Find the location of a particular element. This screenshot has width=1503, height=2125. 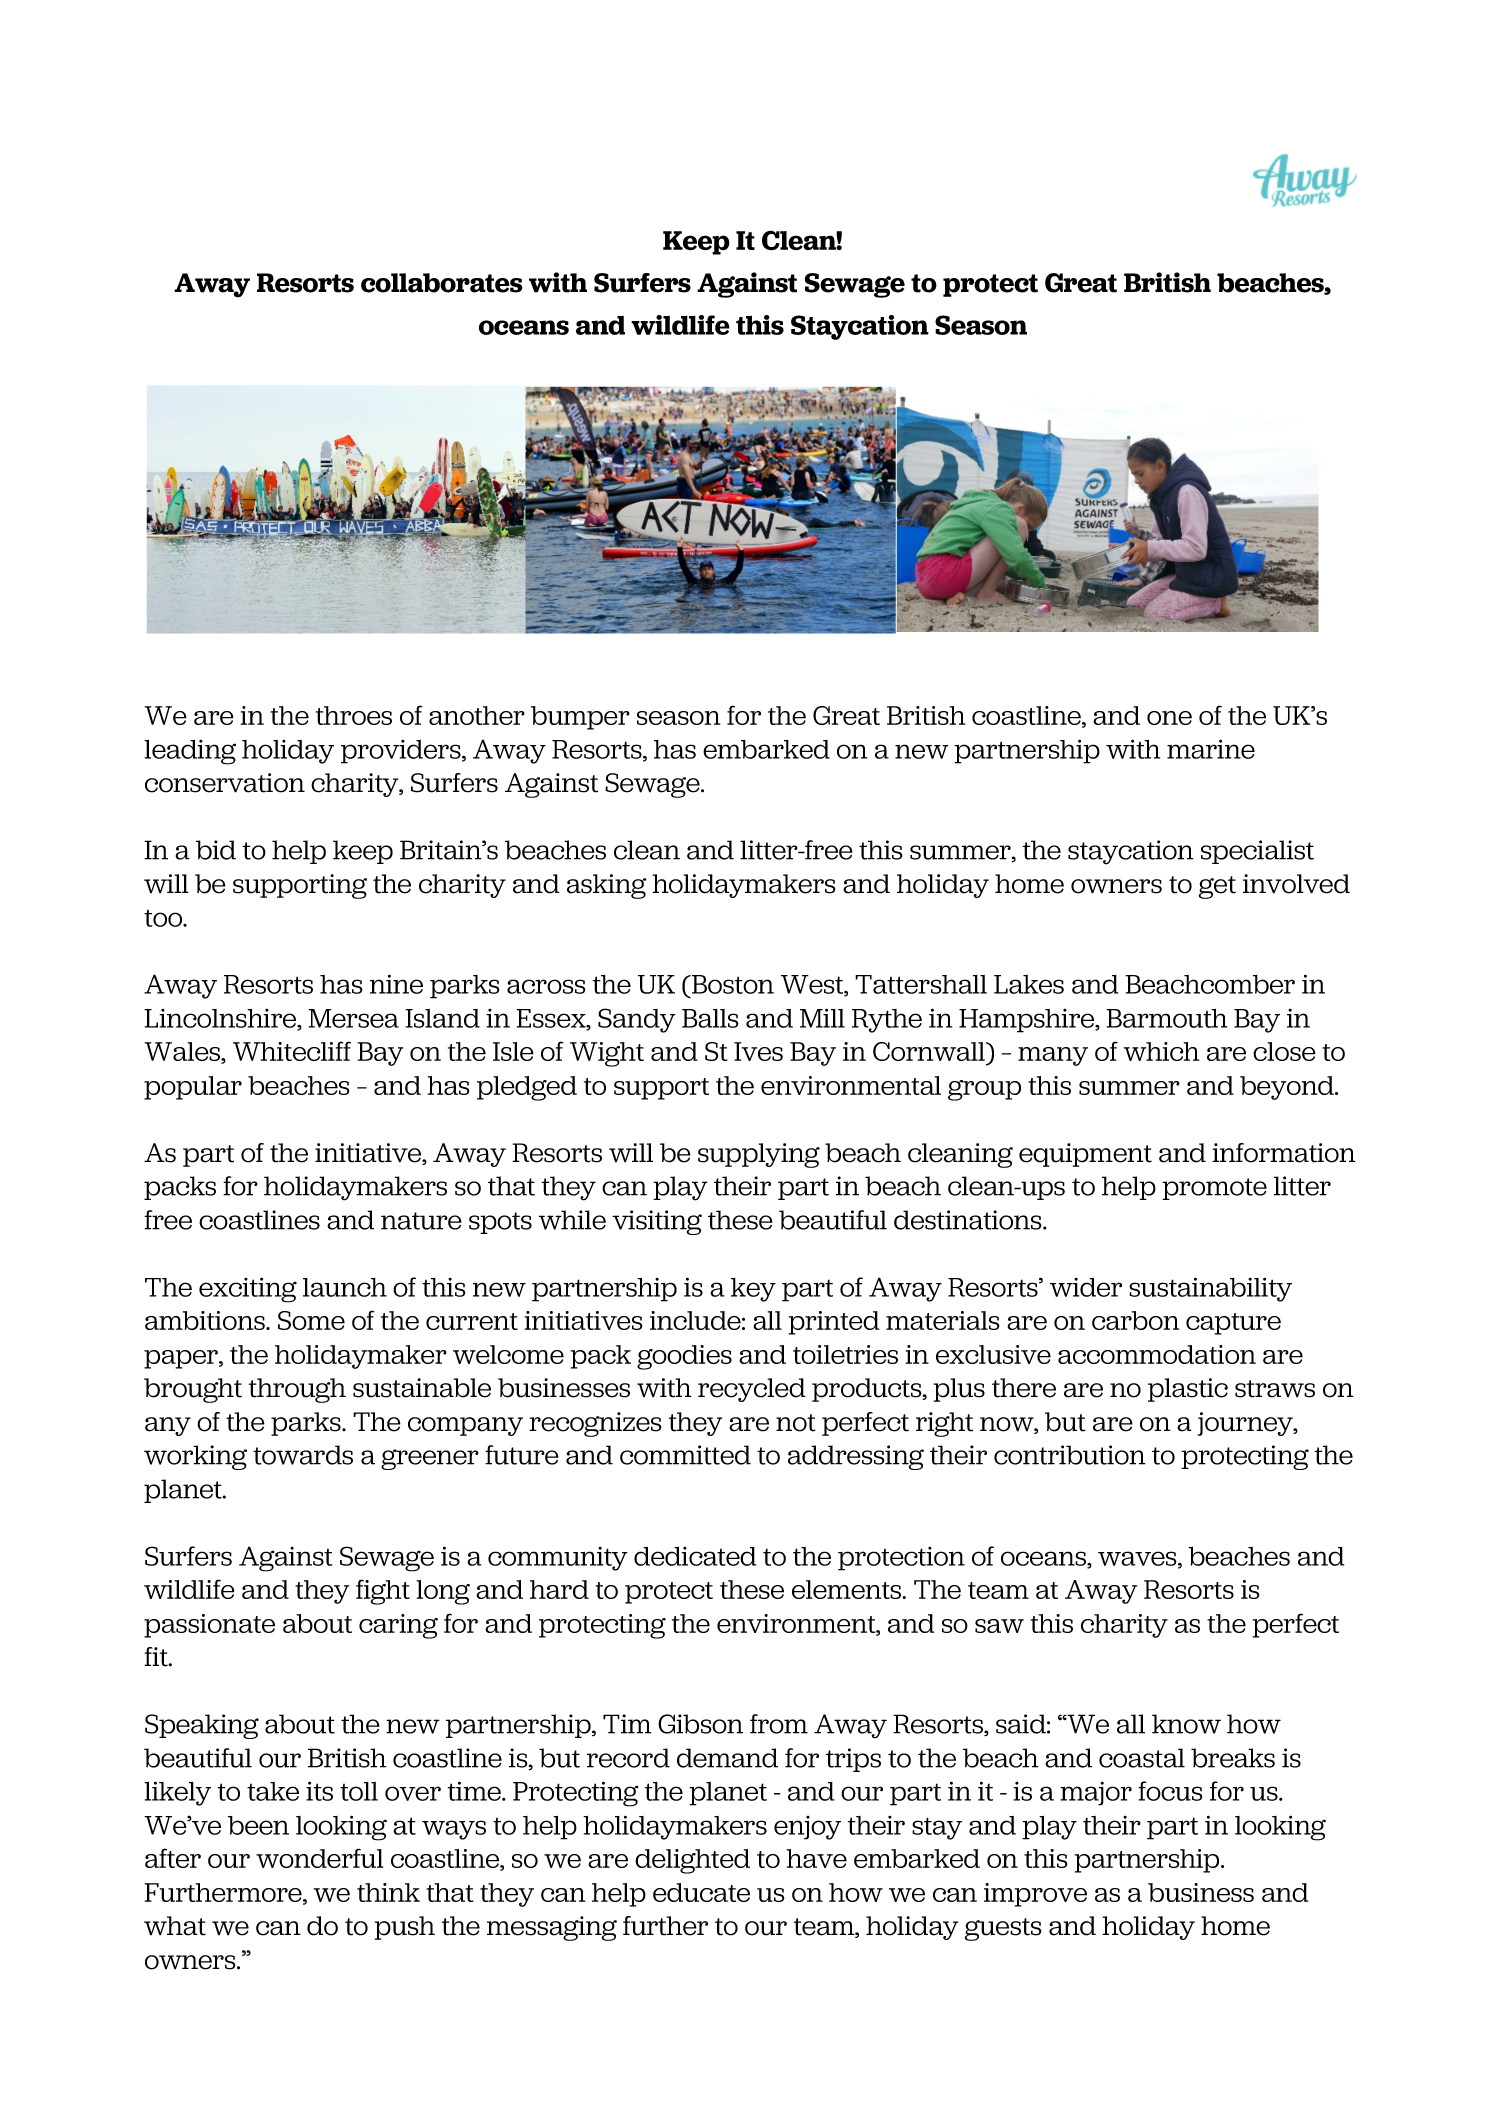

another is located at coordinates (477, 715).
